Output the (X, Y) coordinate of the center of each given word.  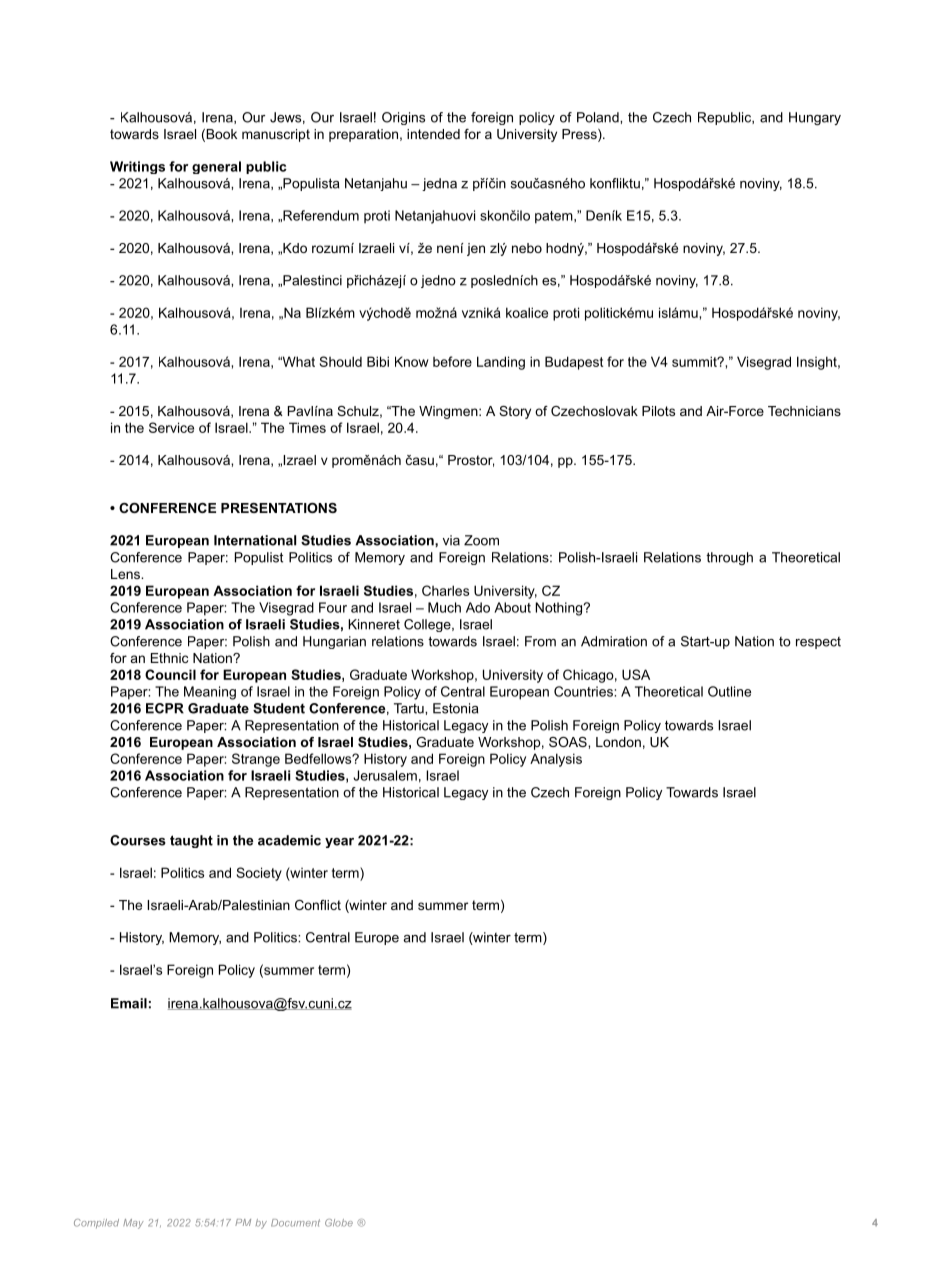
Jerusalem (385, 775)
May (133, 1224)
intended (433, 134)
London (618, 742)
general (216, 167)
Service (171, 427)
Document (295, 1223)
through (729, 558)
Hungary (815, 118)
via (451, 540)
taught (191, 841)
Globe (339, 1223)
